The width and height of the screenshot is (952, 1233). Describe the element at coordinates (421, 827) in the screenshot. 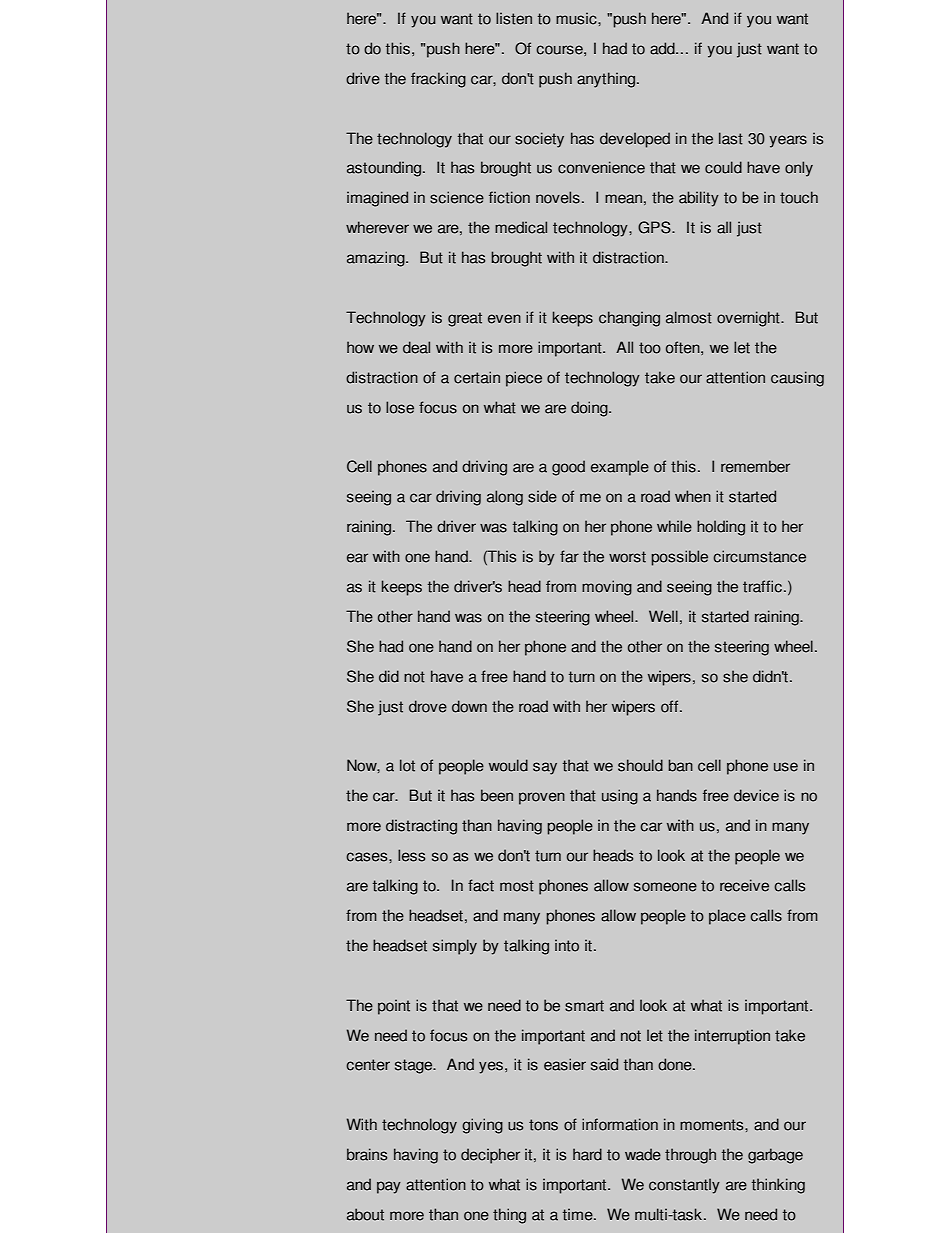

I see `distracting` at that location.
